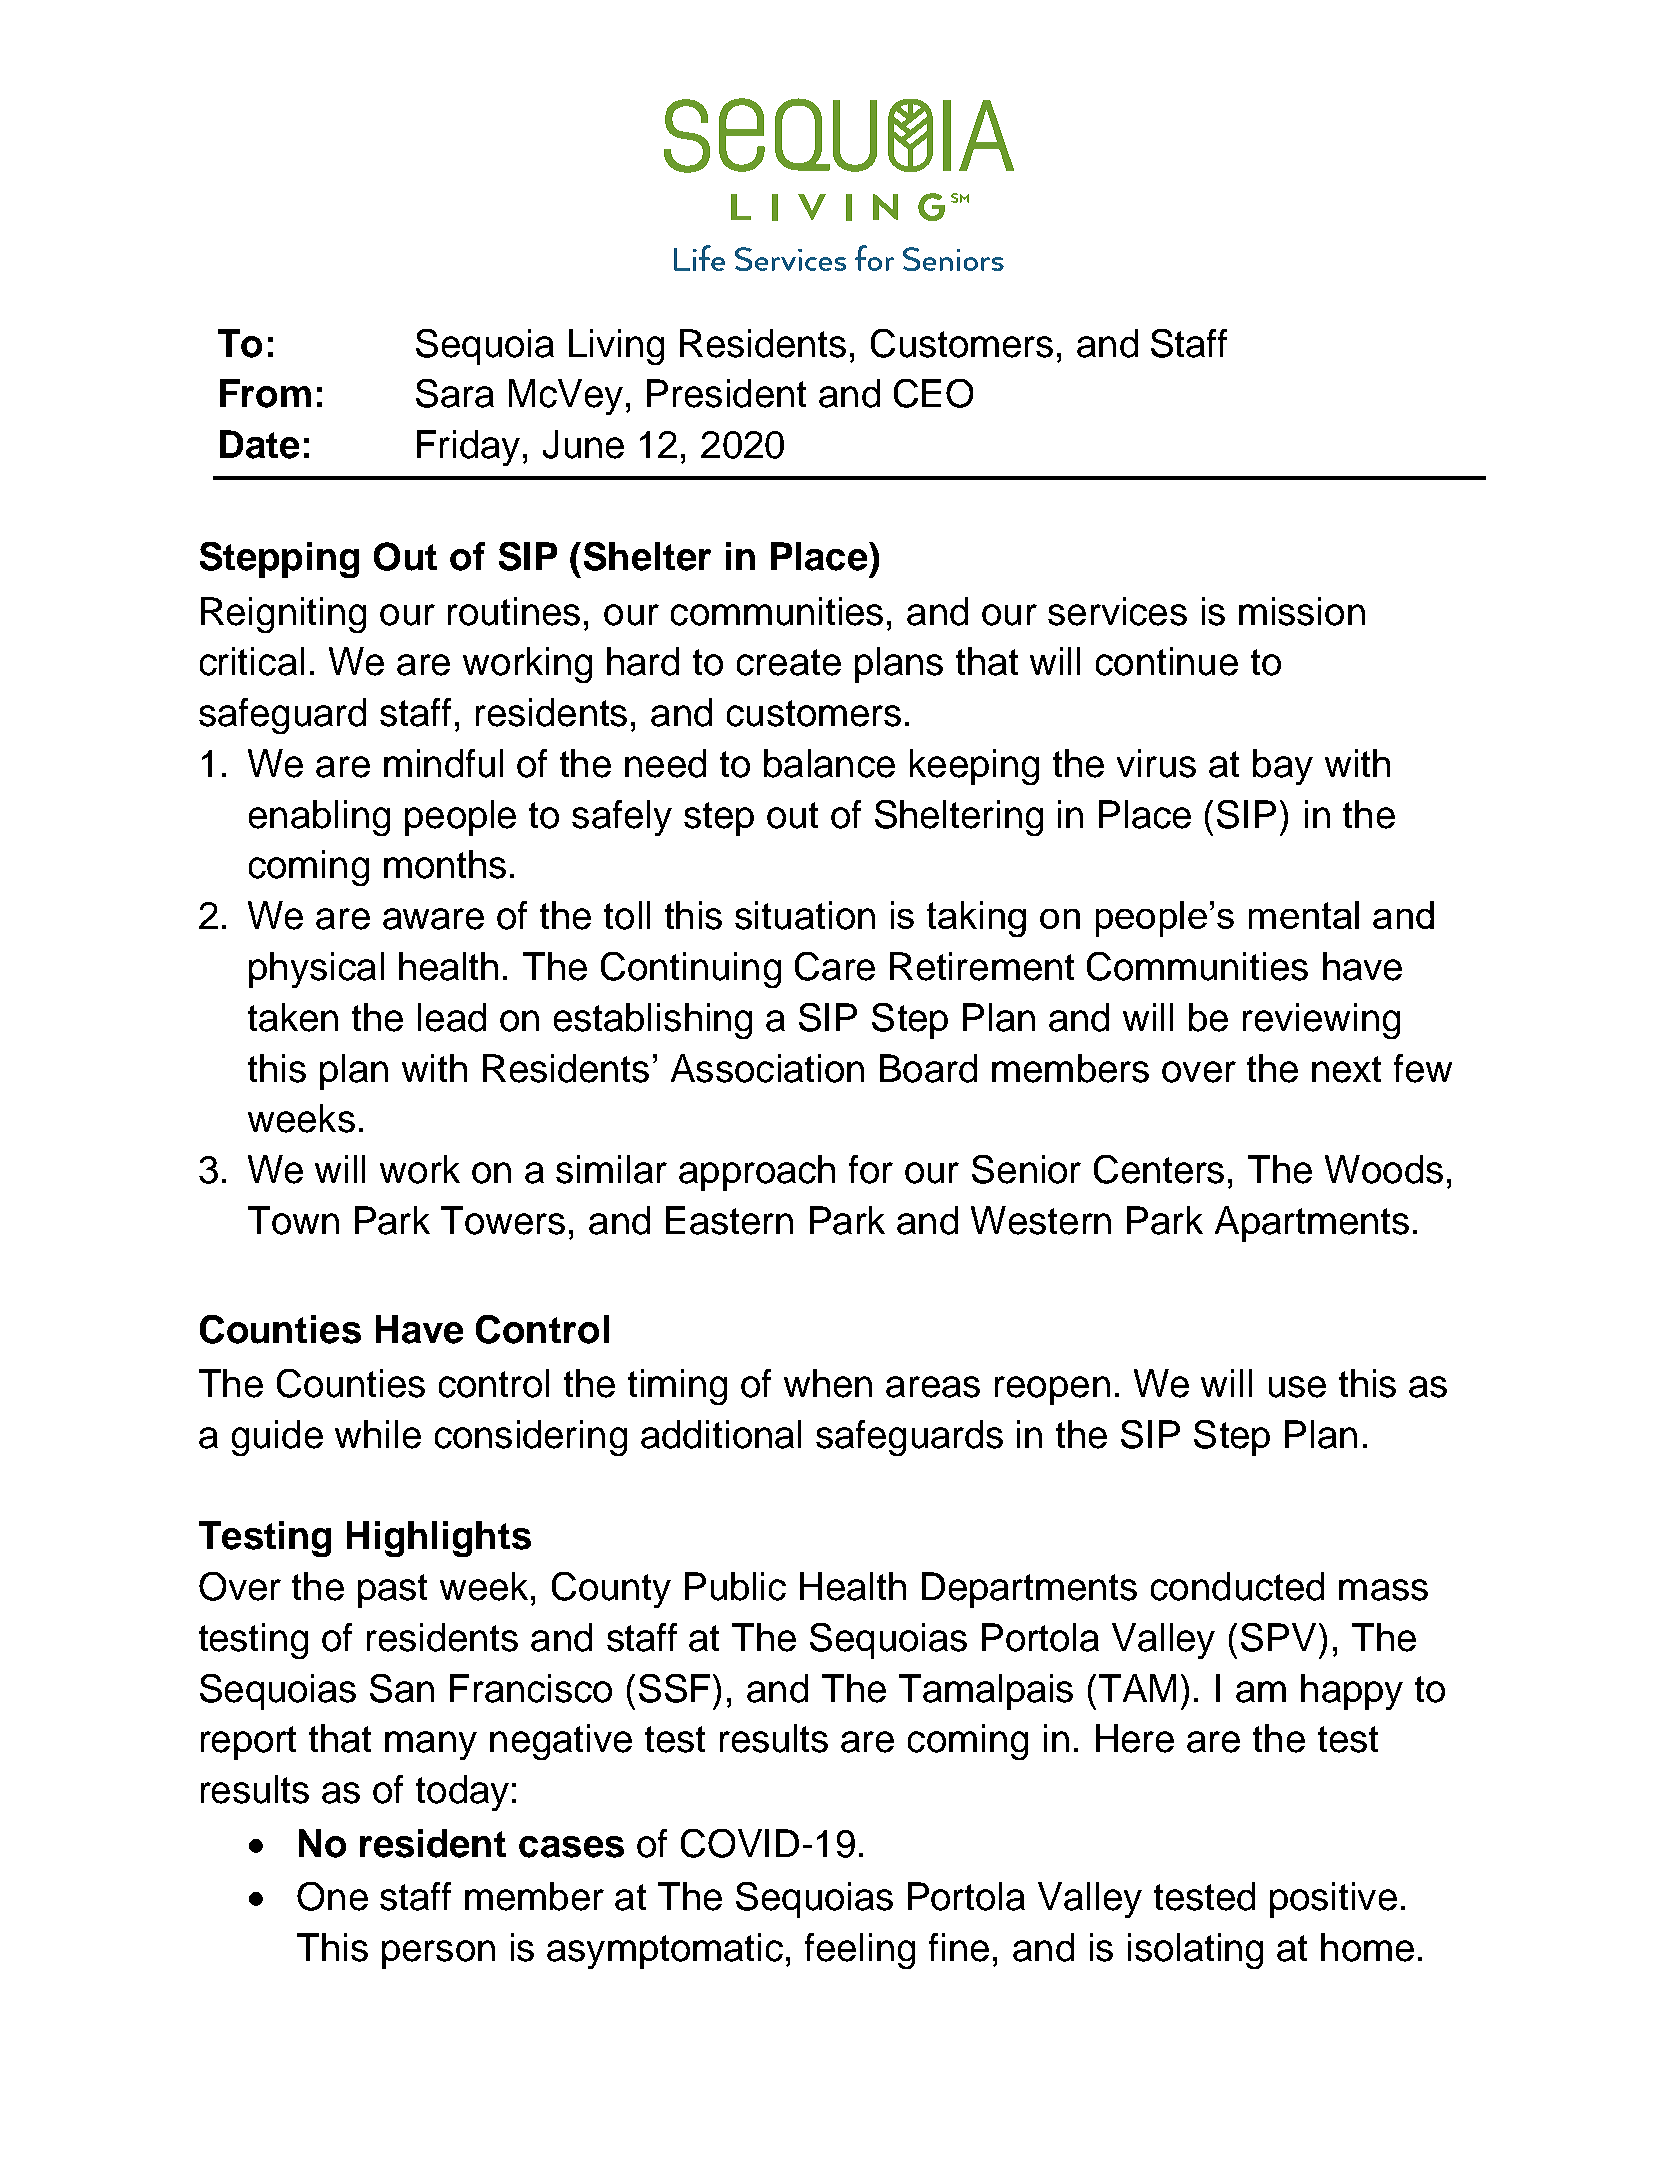 The height and width of the document is (2172, 1679). What do you see at coordinates (933, 393) in the document?
I see `CEO` at bounding box center [933, 393].
